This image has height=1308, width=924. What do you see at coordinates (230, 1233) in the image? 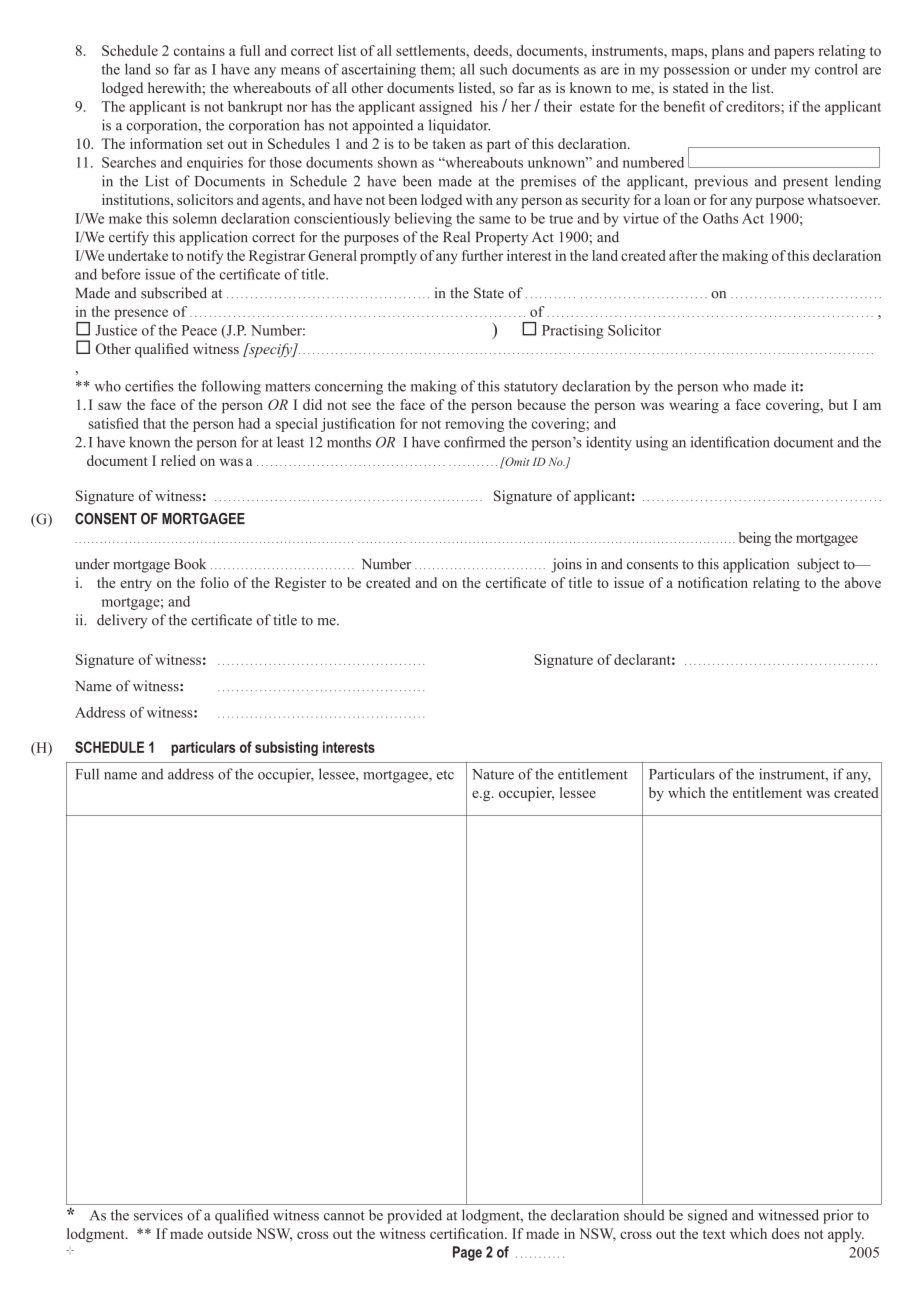
I see `outside` at bounding box center [230, 1233].
